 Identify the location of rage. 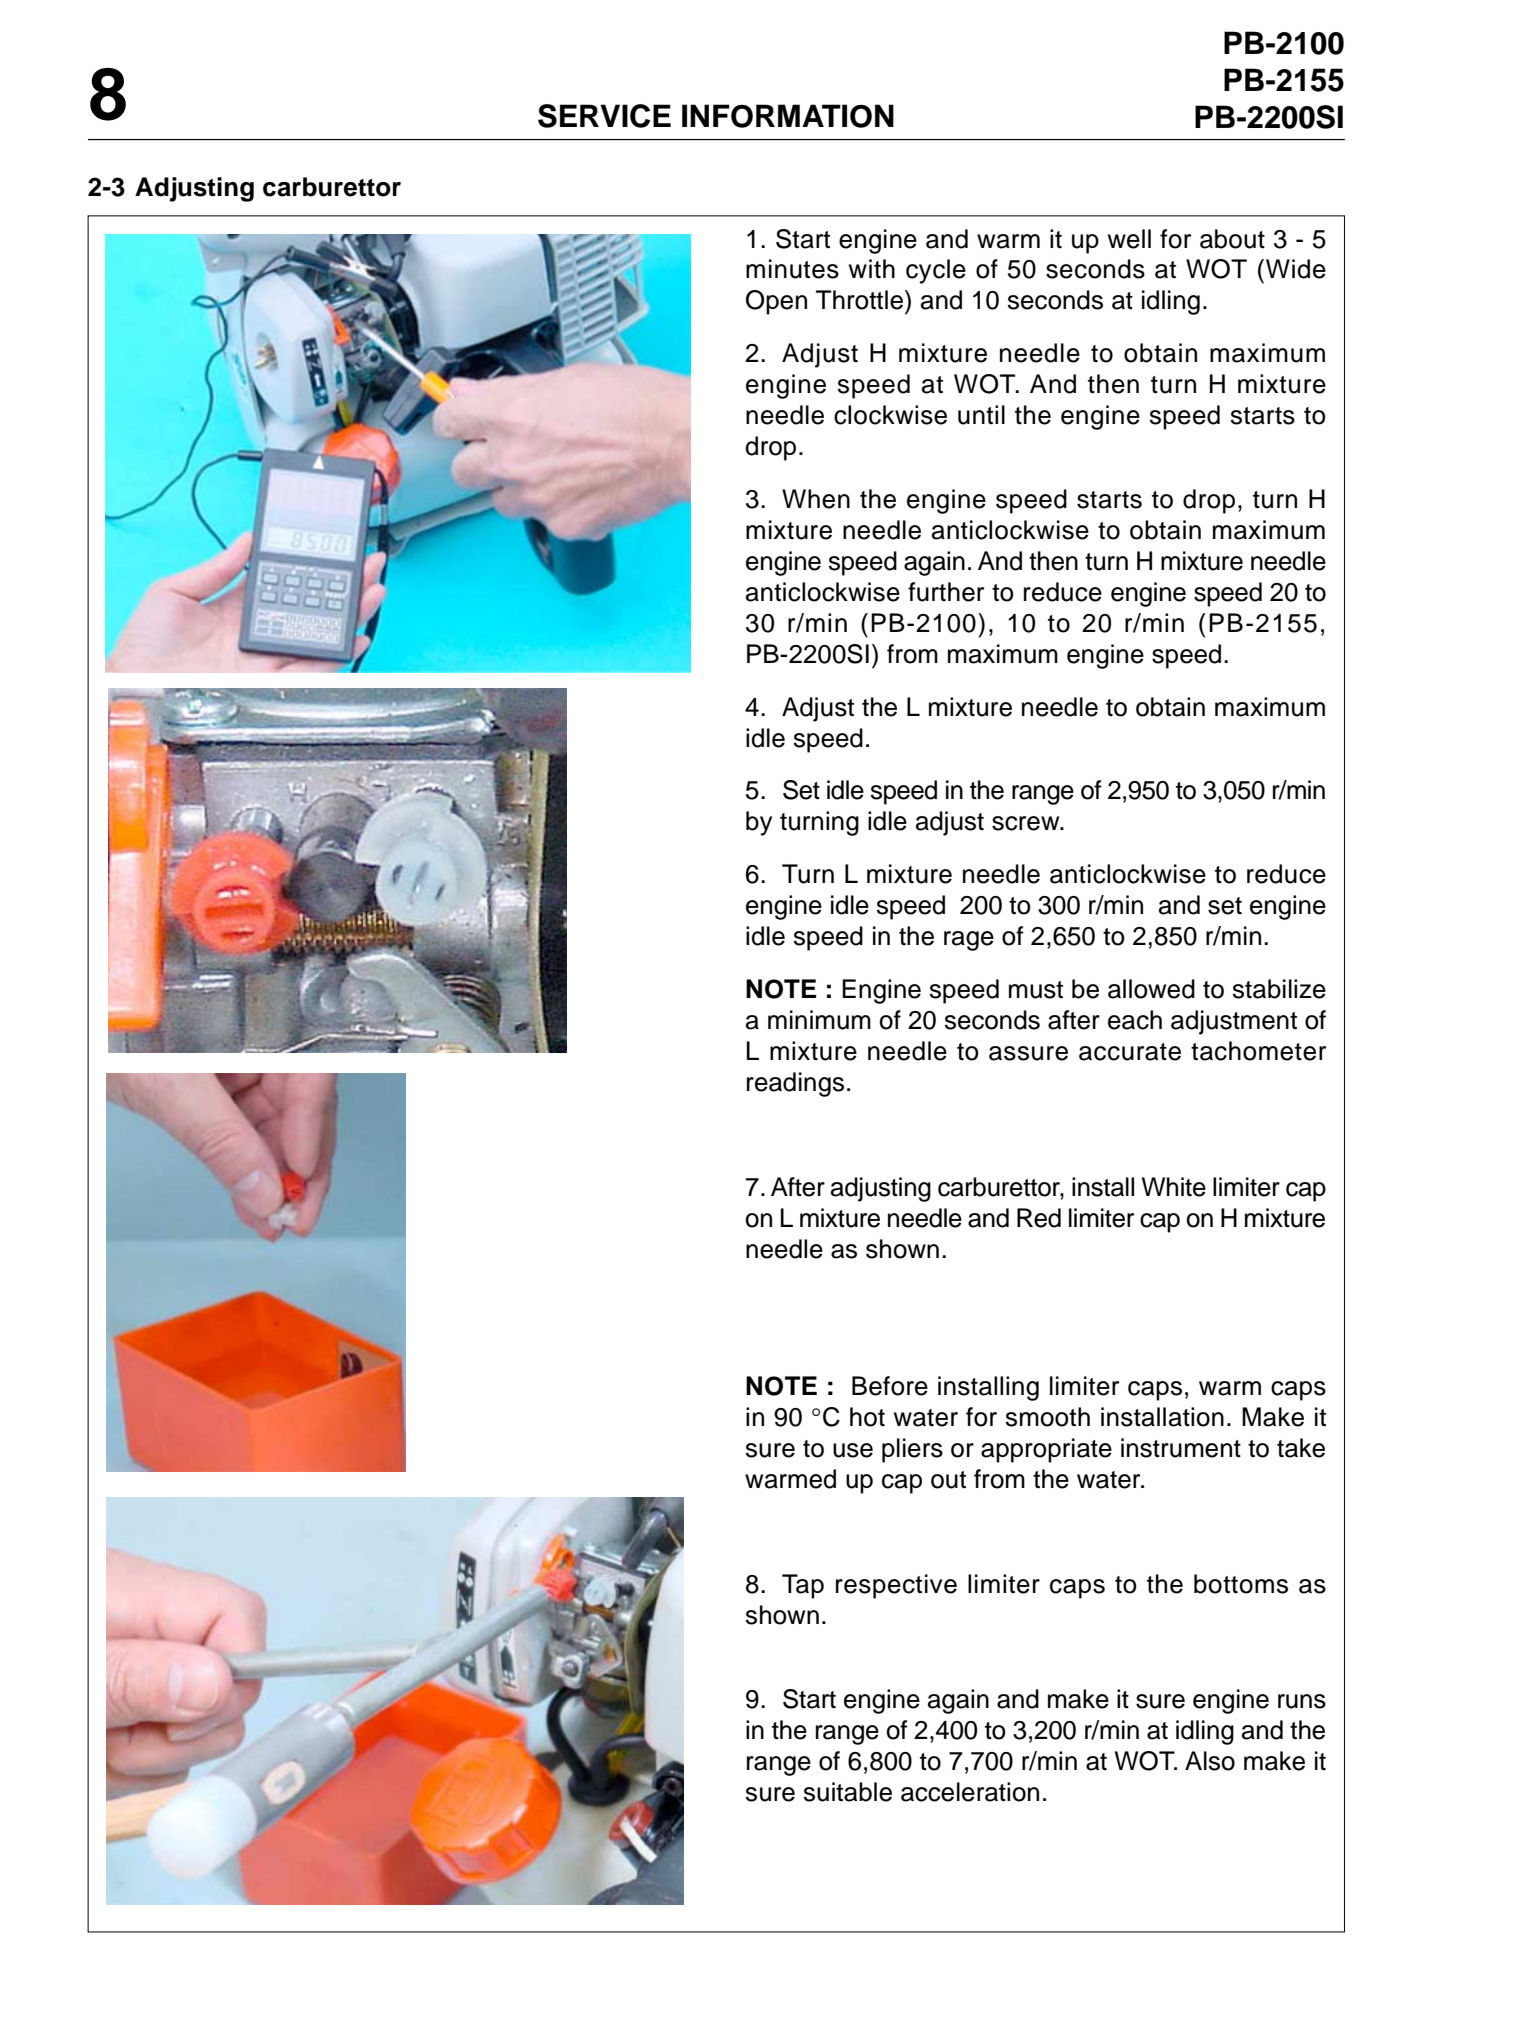
(969, 941).
